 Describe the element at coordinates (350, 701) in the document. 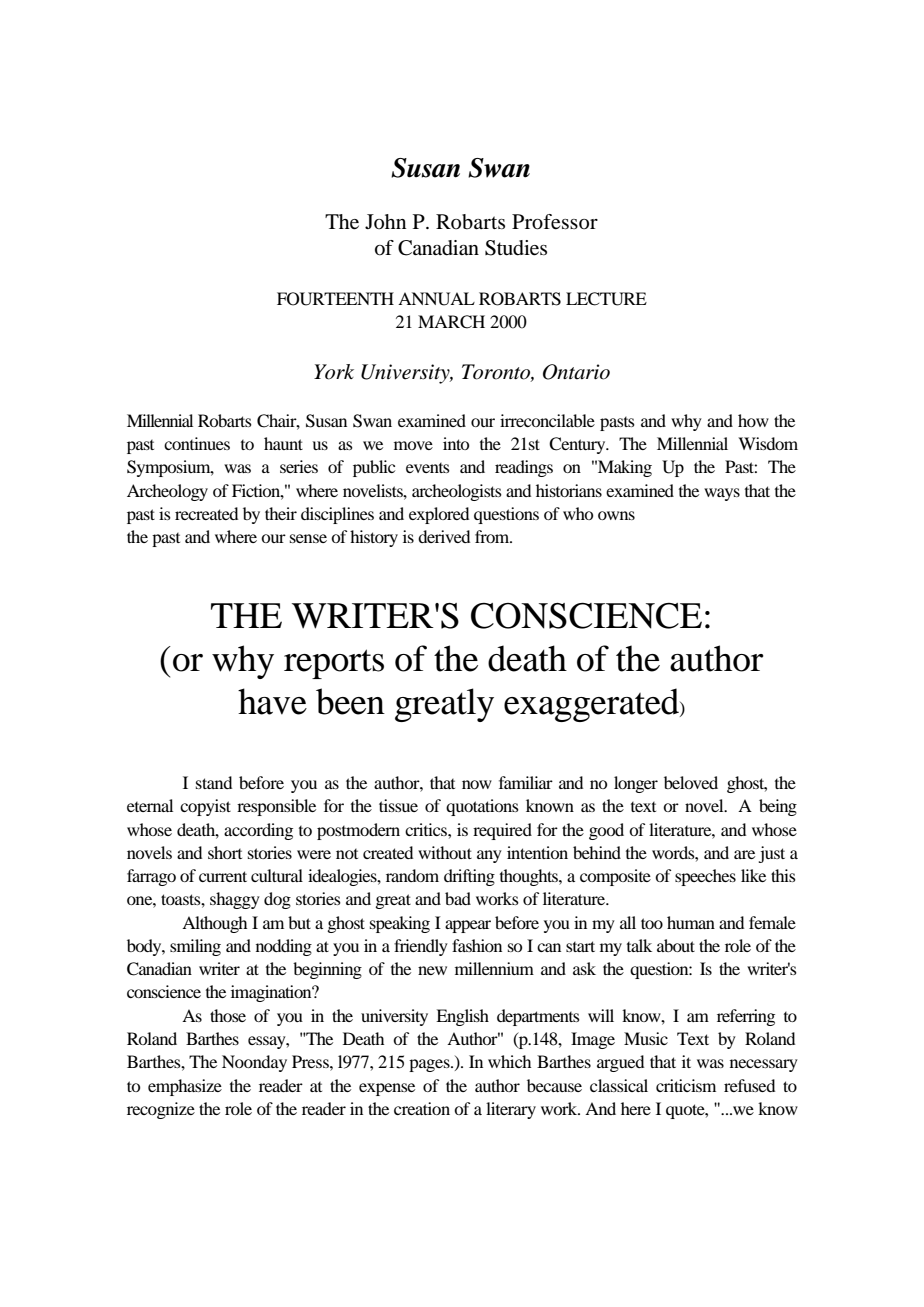

I see `been` at that location.
